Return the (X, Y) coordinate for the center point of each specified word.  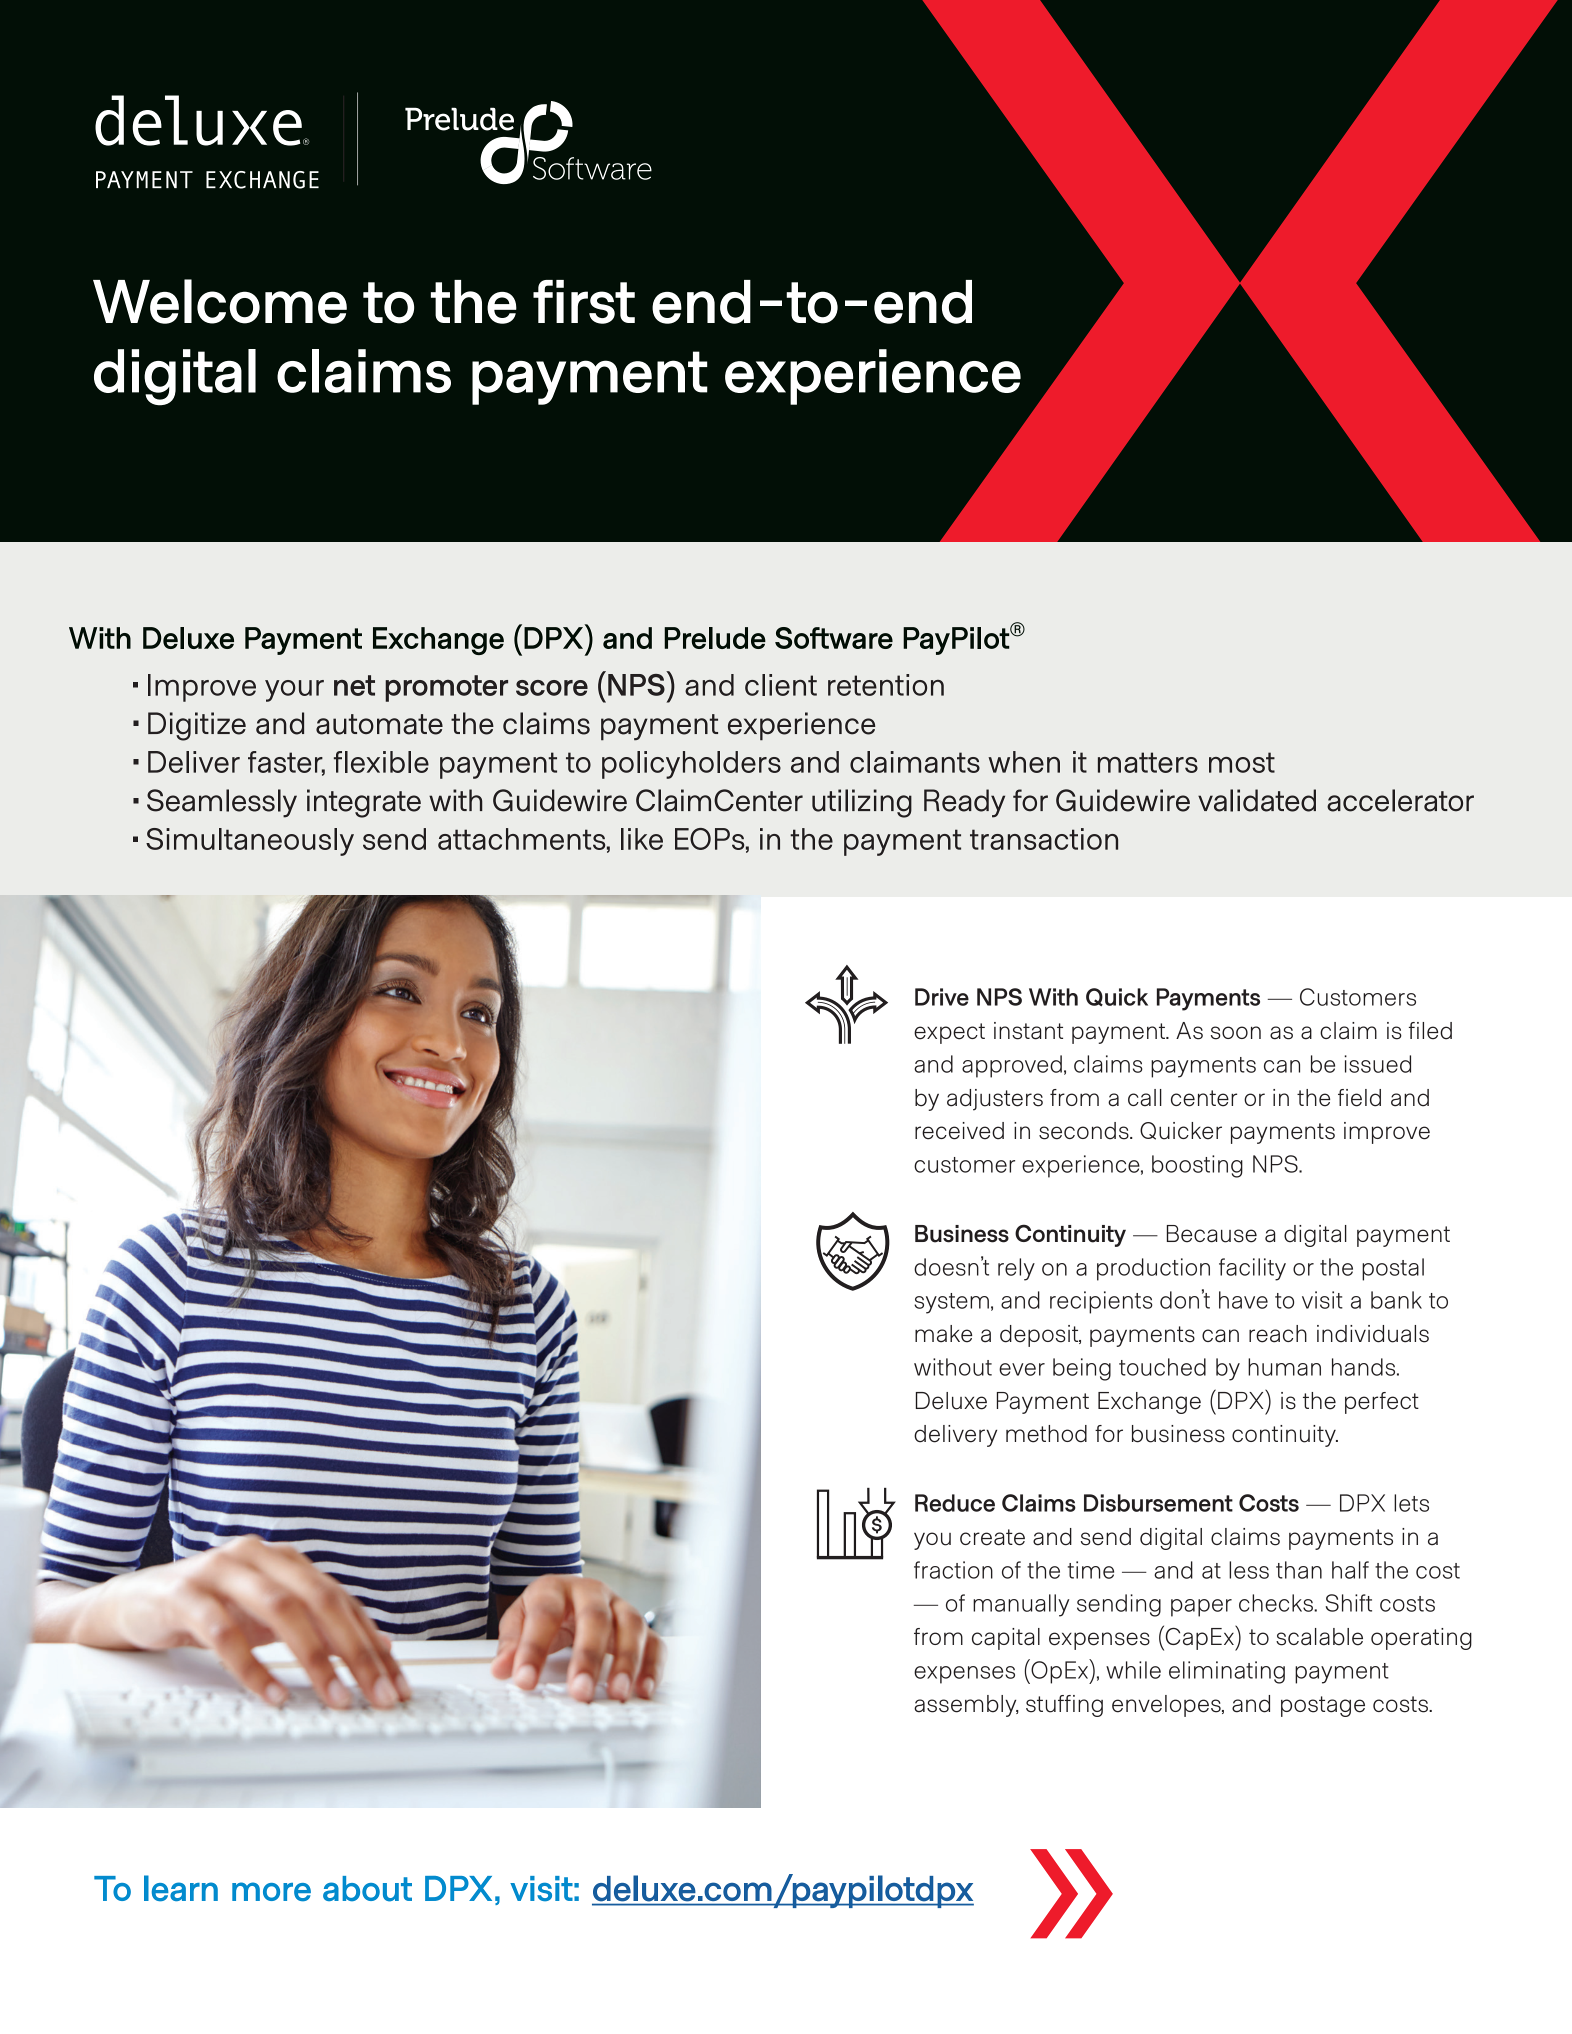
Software (834, 638)
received (959, 1131)
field (1359, 1098)
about (367, 1889)
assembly (966, 1706)
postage (1323, 1706)
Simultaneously (250, 842)
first (584, 302)
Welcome (220, 301)
